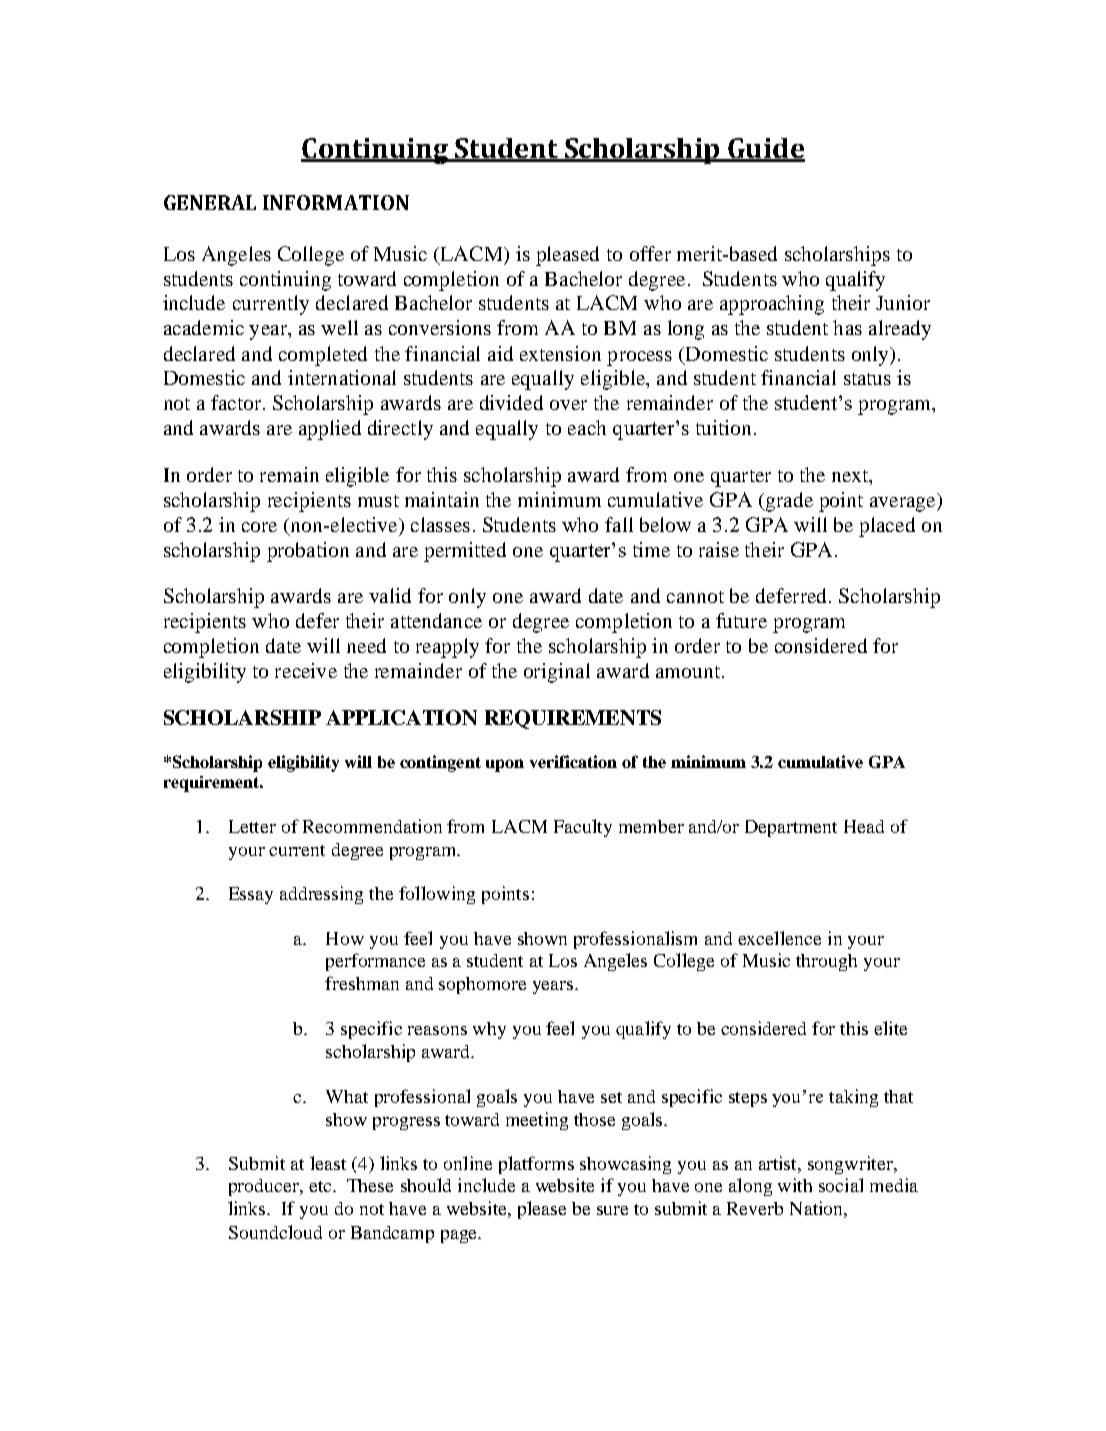 This document has width=1106, height=1431. Describe the element at coordinates (265, 1187) in the document. I see `producer` at that location.
